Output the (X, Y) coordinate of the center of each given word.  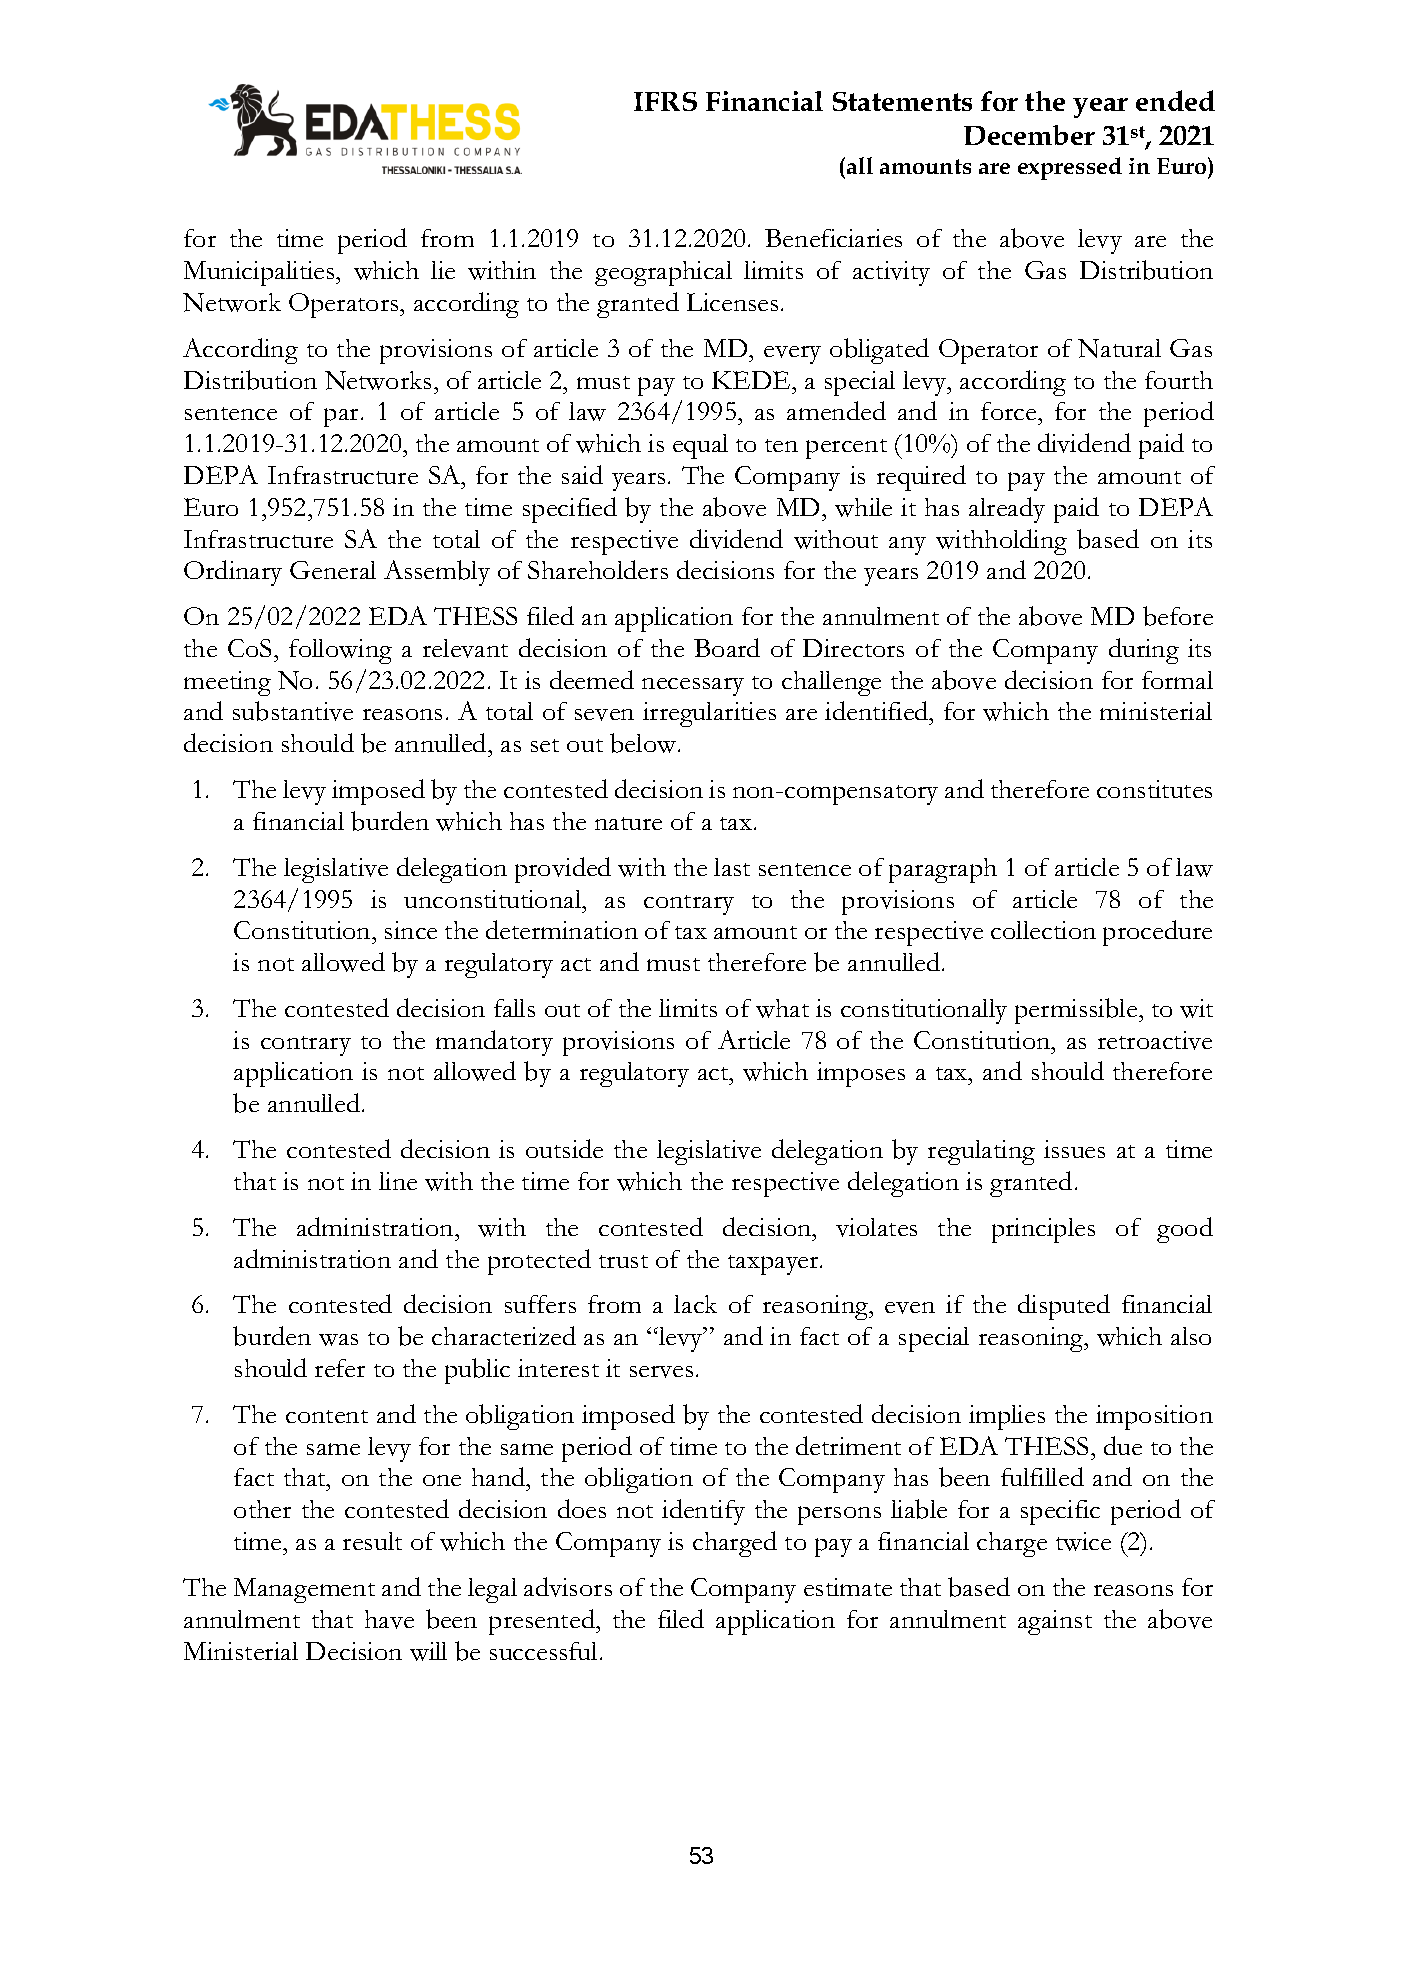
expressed (1070, 168)
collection (1043, 930)
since (411, 930)
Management (304, 1590)
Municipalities (260, 273)
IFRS (665, 101)
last (732, 867)
